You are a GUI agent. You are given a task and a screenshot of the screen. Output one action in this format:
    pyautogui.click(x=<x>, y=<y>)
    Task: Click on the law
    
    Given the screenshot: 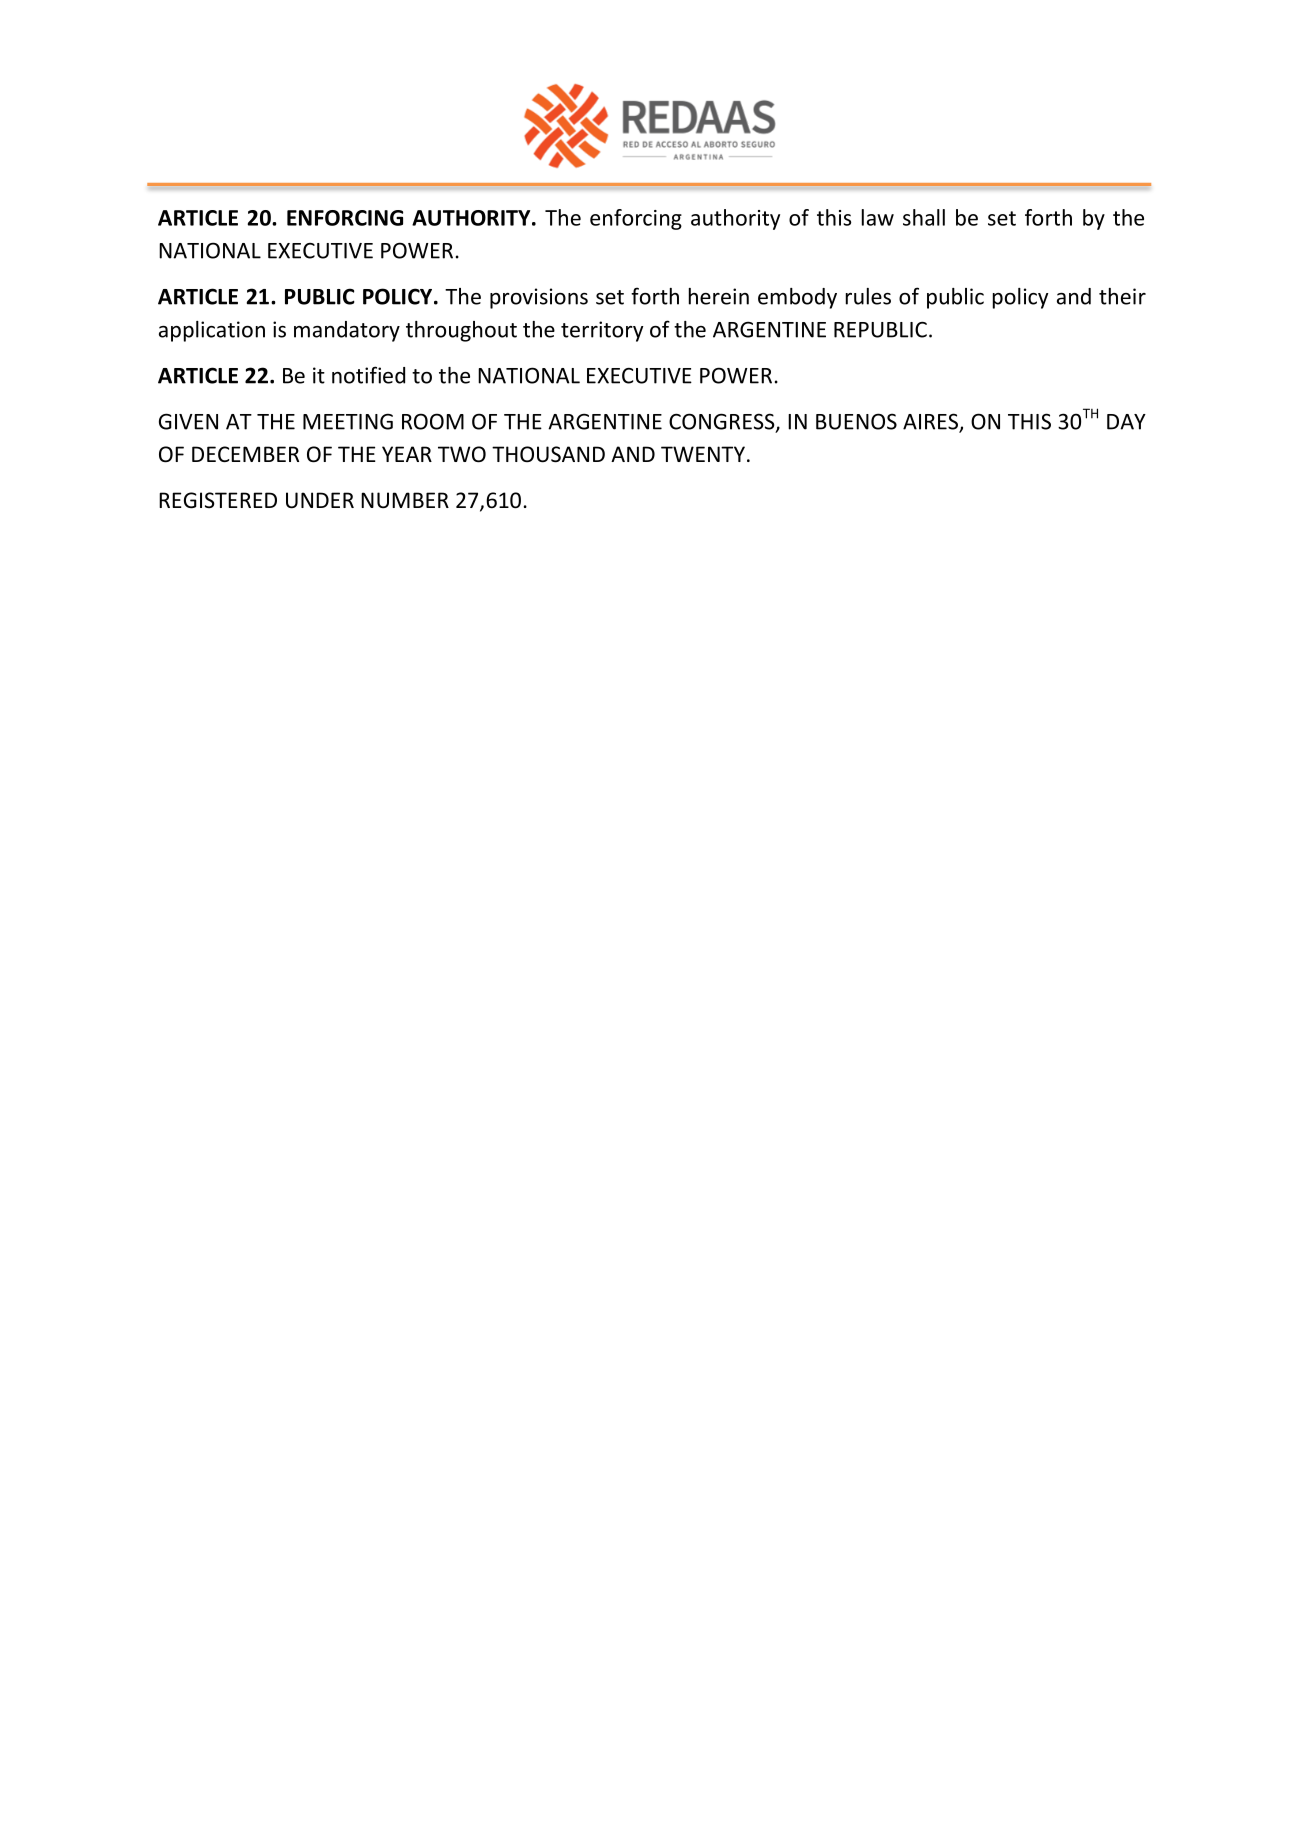 What is the action you would take?
    pyautogui.click(x=878, y=217)
